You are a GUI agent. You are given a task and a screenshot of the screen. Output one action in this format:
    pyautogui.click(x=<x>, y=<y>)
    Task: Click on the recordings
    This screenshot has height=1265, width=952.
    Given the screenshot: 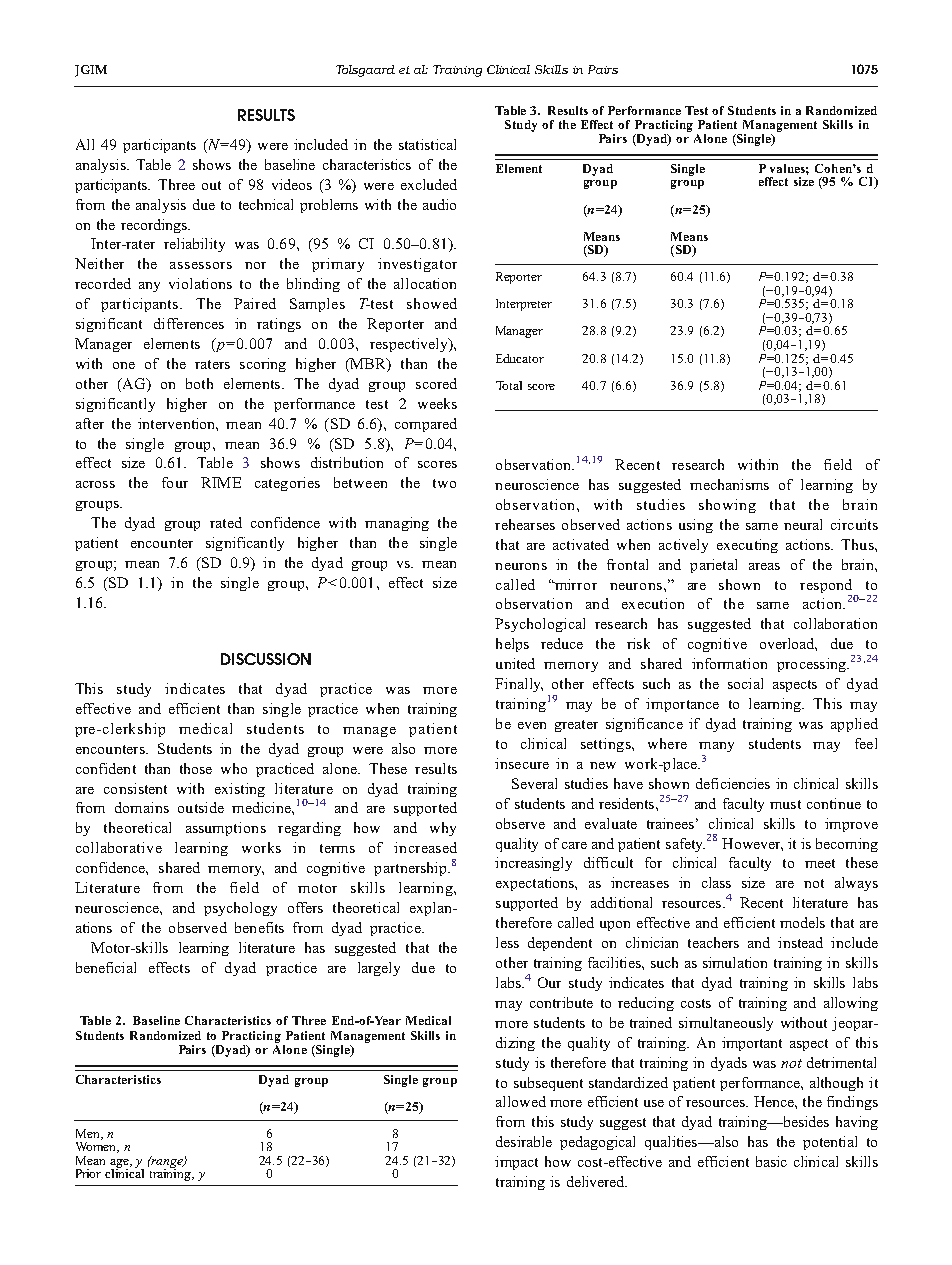 What is the action you would take?
    pyautogui.click(x=155, y=226)
